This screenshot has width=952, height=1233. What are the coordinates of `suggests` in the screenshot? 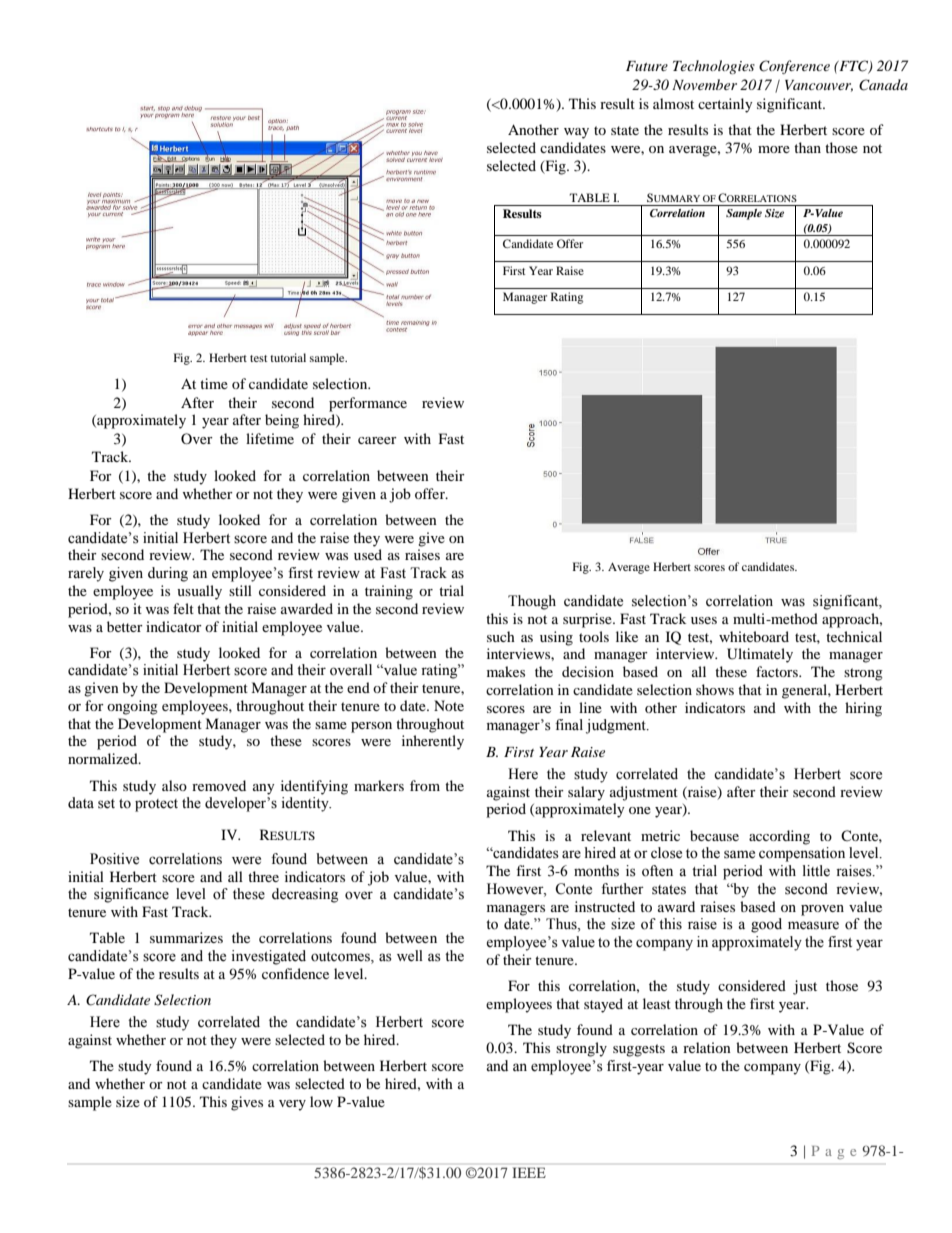 It's located at (639, 1050).
